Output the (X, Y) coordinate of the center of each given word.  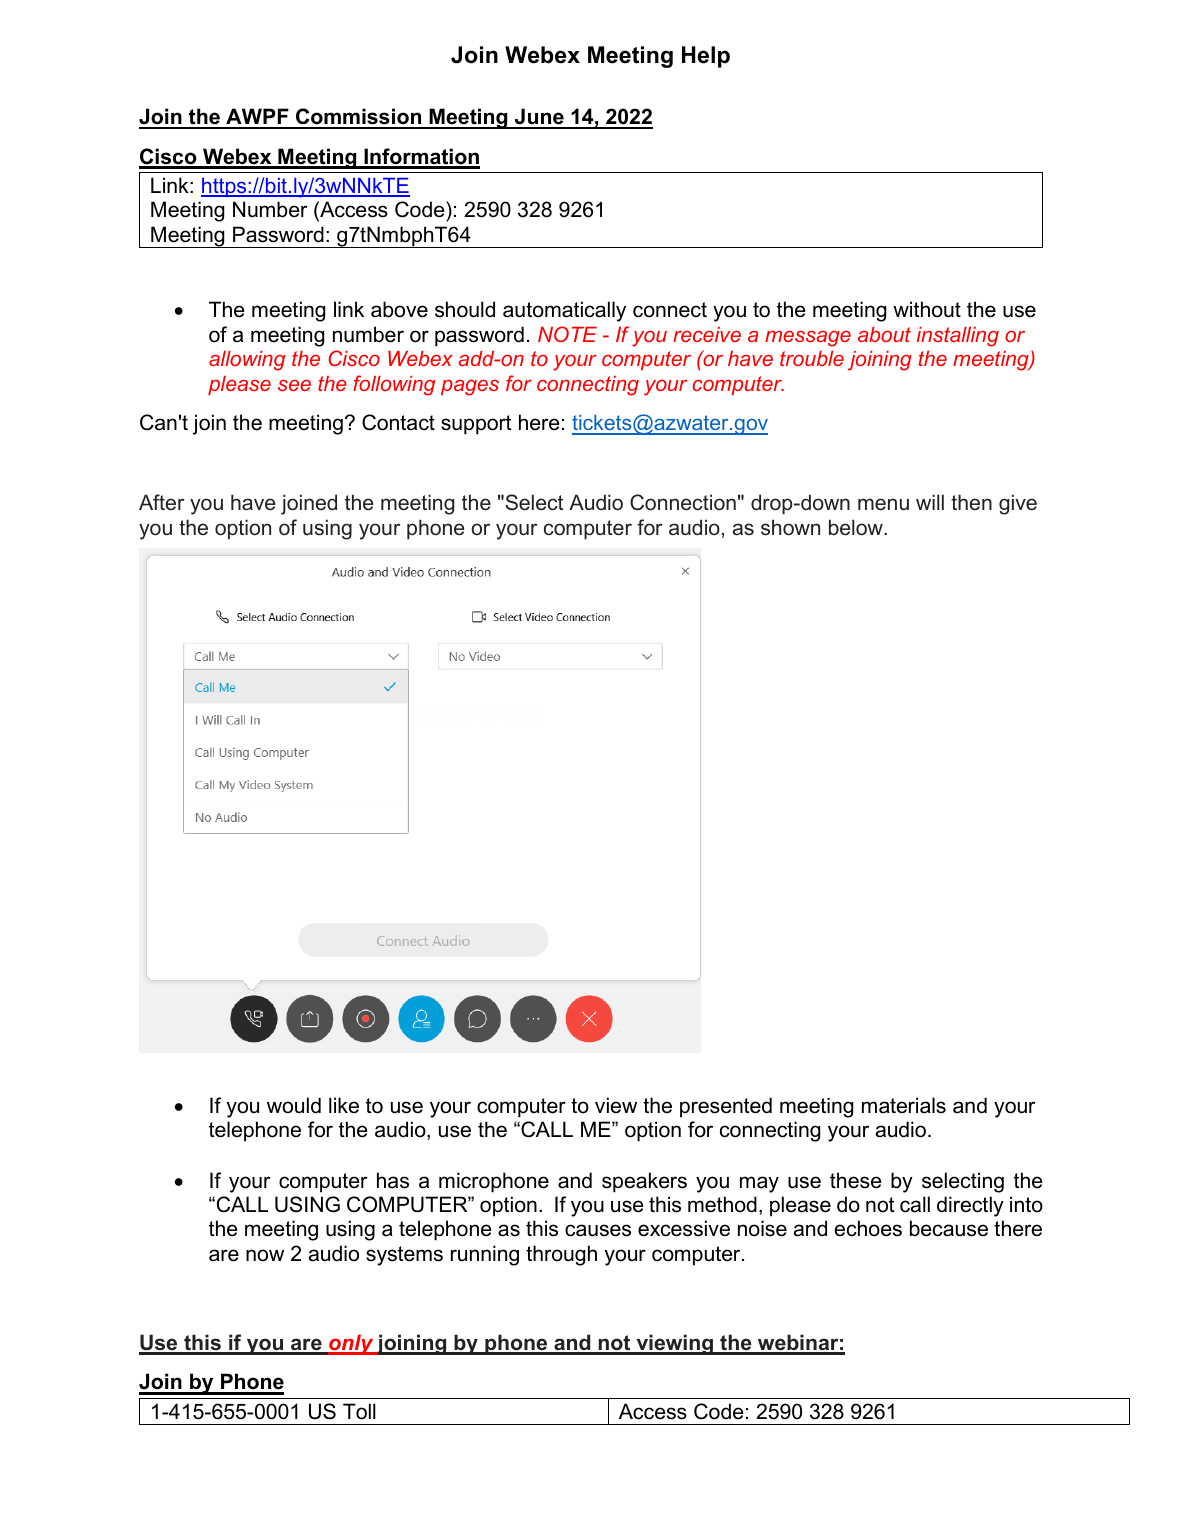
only (351, 1345)
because (949, 1228)
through (561, 1255)
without (927, 309)
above (399, 309)
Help (706, 57)
